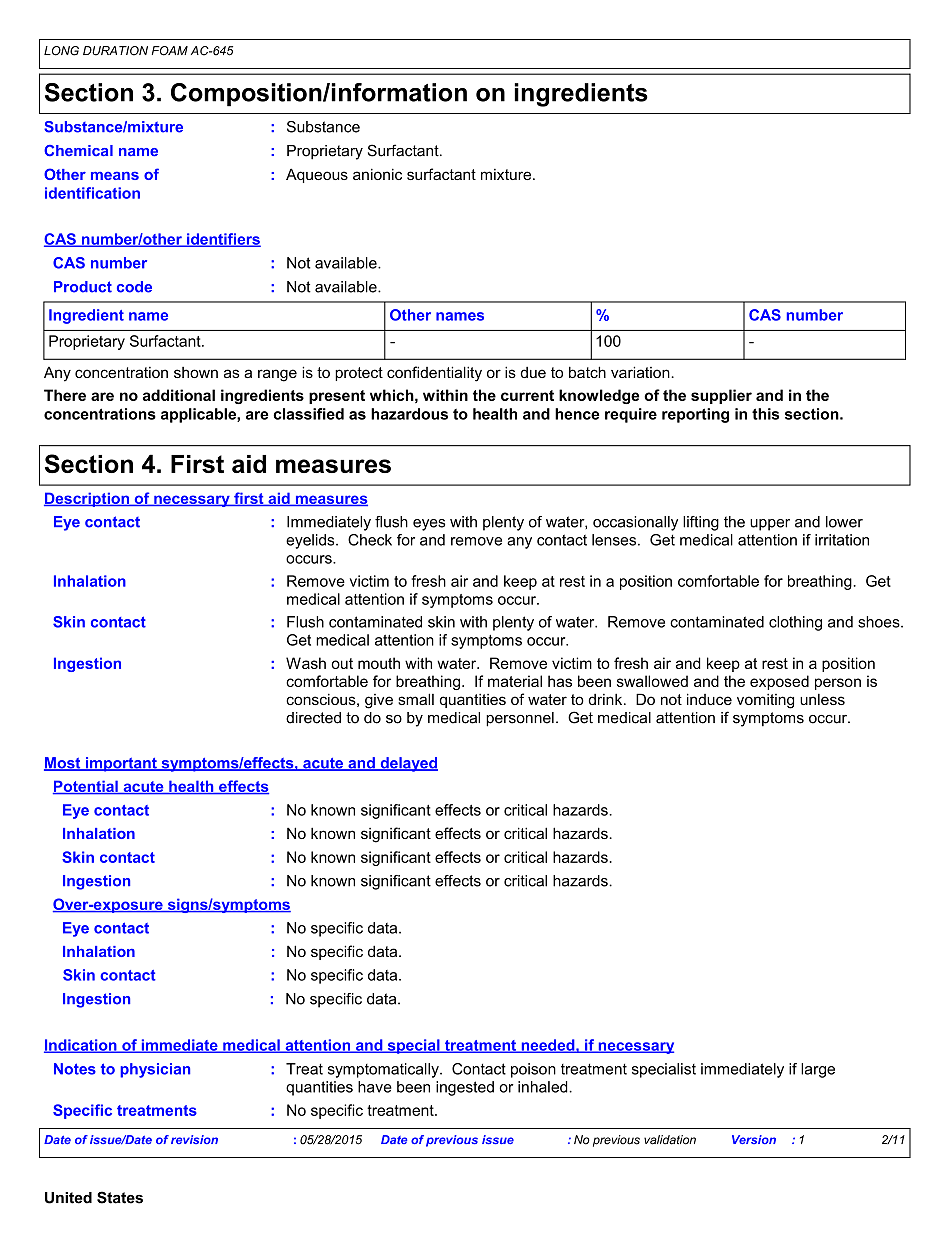 This screenshot has height=1233, width=952. Describe the element at coordinates (795, 623) in the screenshot. I see `clothing` at that location.
